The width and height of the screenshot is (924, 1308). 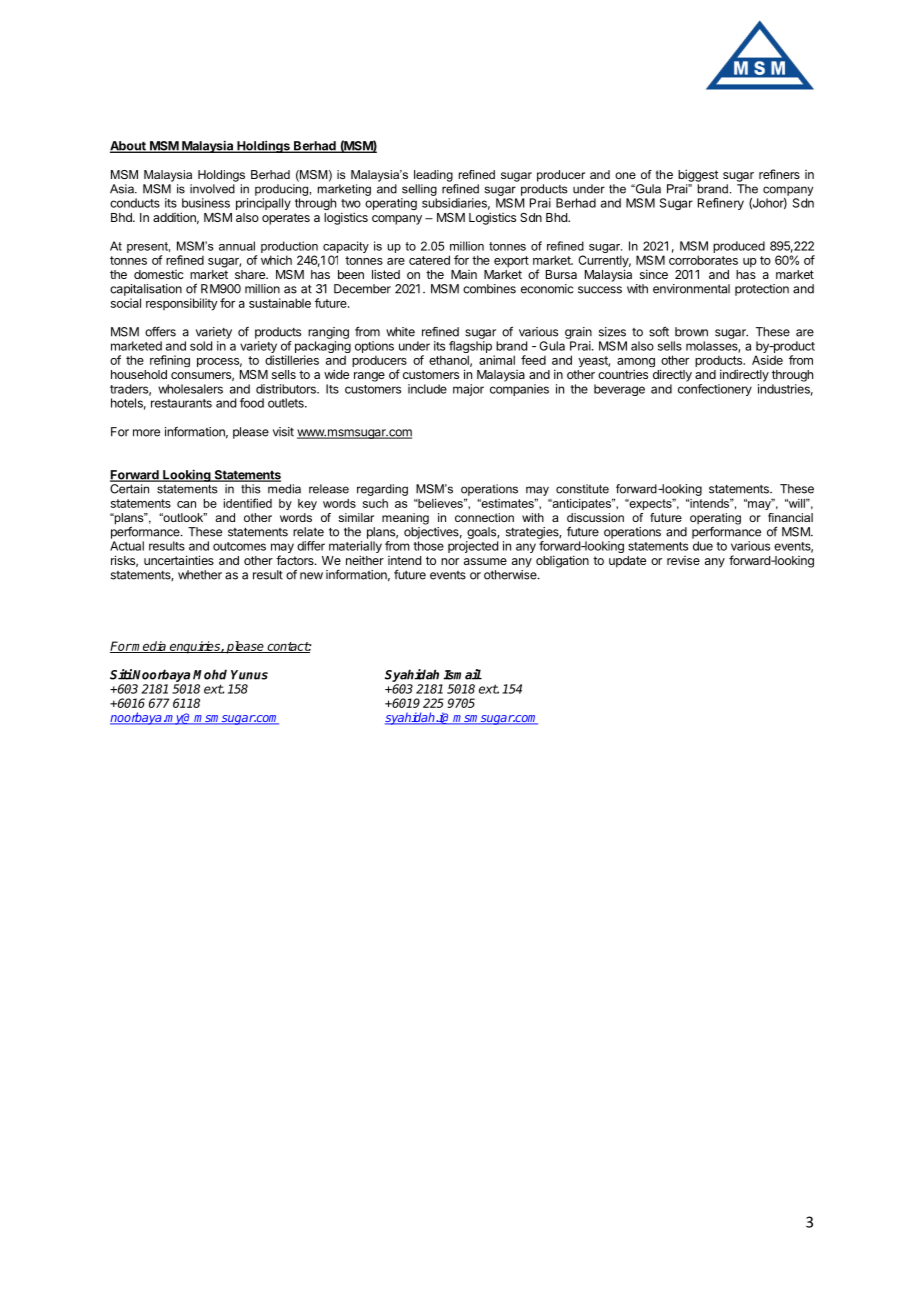 I want to click on connection, so click(x=484, y=517).
